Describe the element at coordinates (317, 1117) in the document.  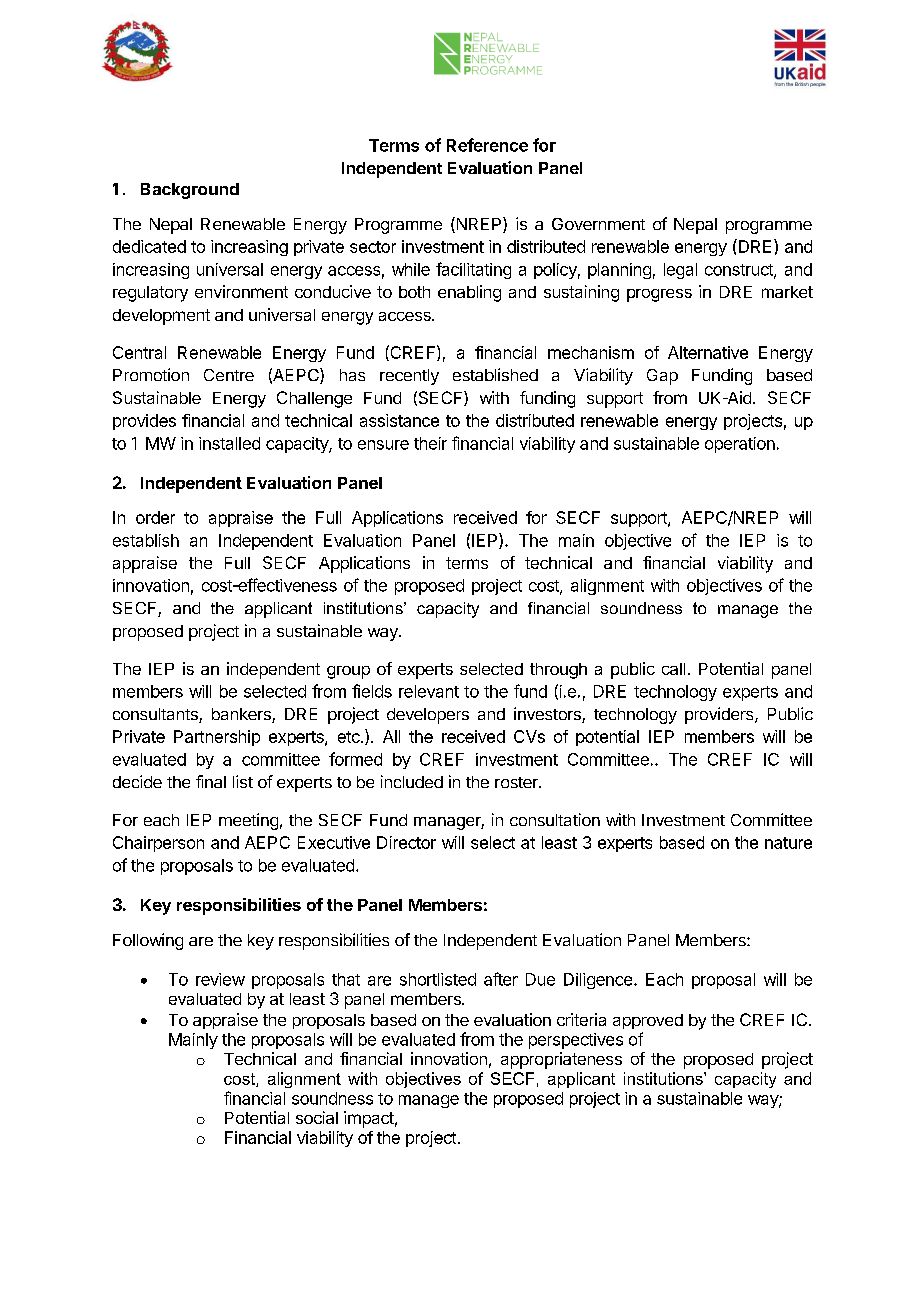
I see `social` at that location.
